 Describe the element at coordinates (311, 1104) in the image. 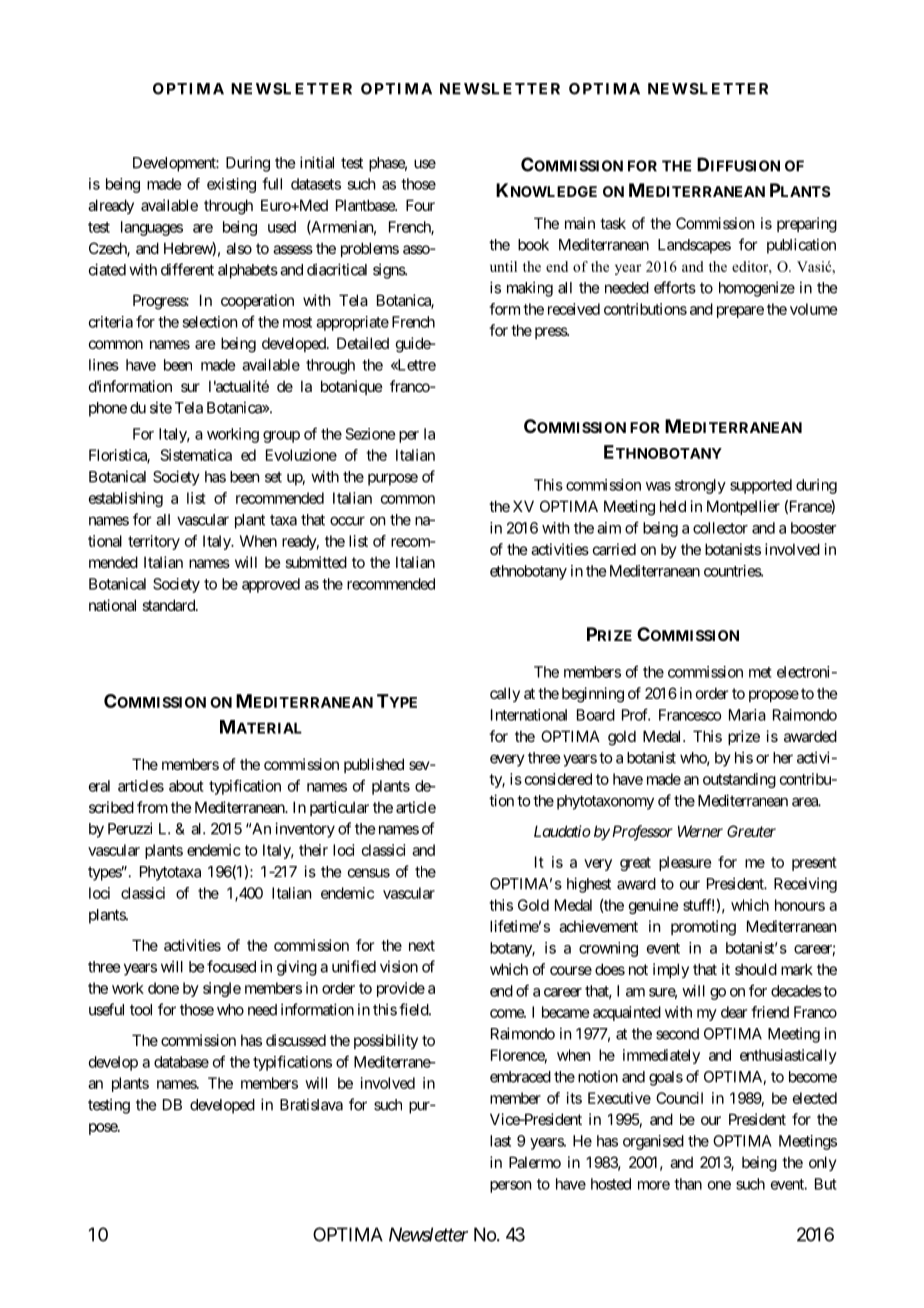

I see `Bratislava` at that location.
